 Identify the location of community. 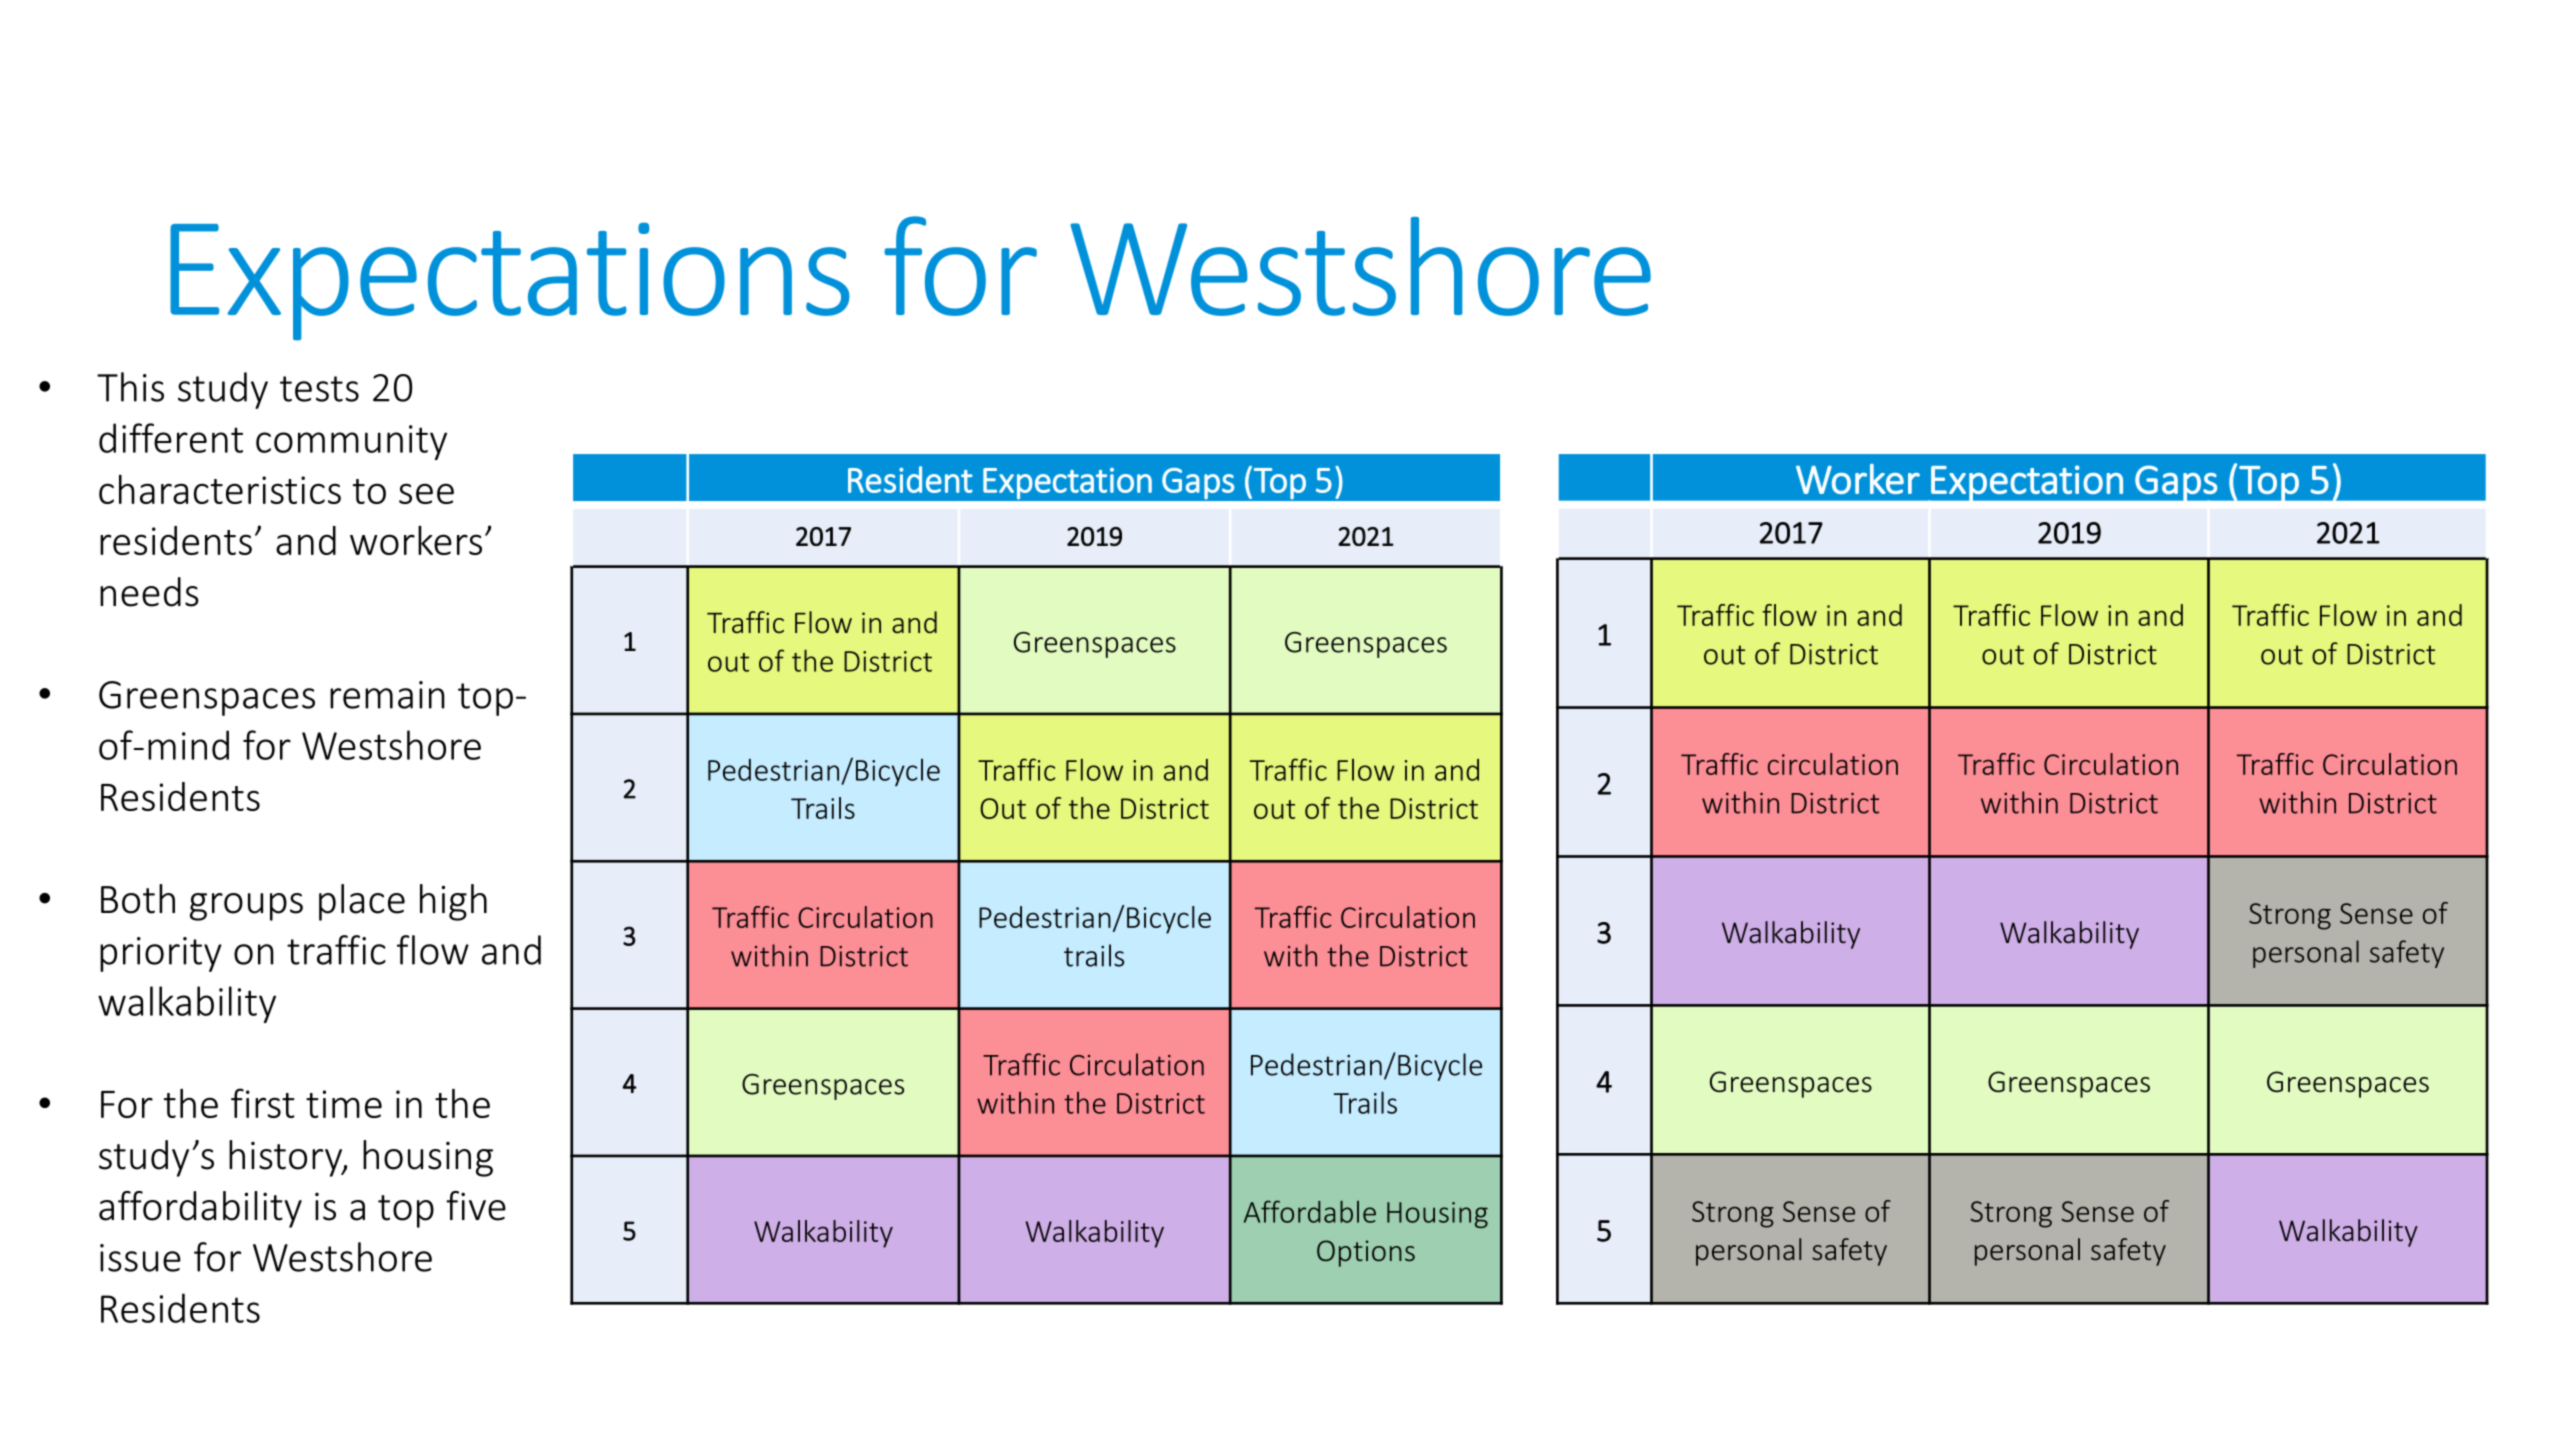
(351, 442).
